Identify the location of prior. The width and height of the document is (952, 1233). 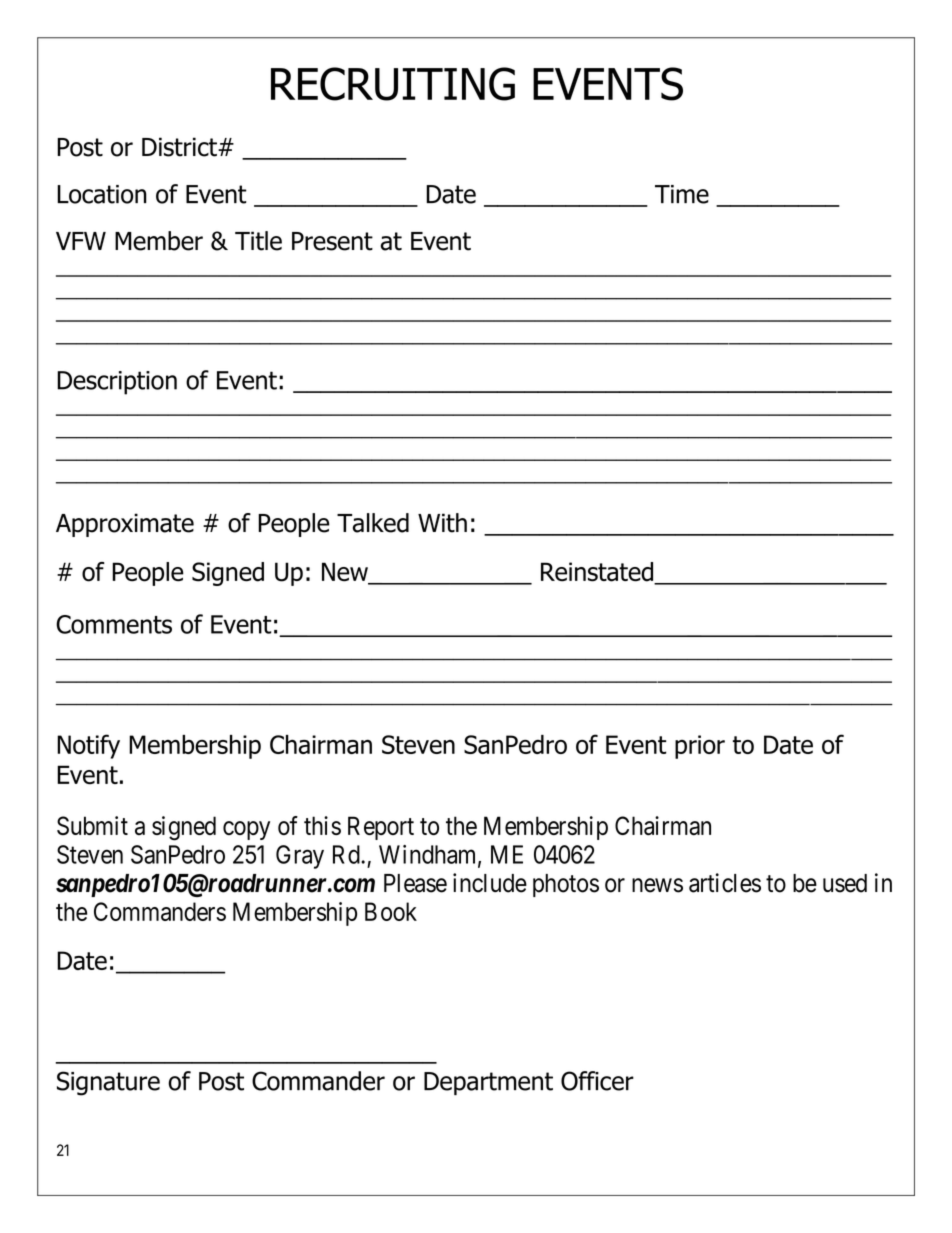
(700, 747).
